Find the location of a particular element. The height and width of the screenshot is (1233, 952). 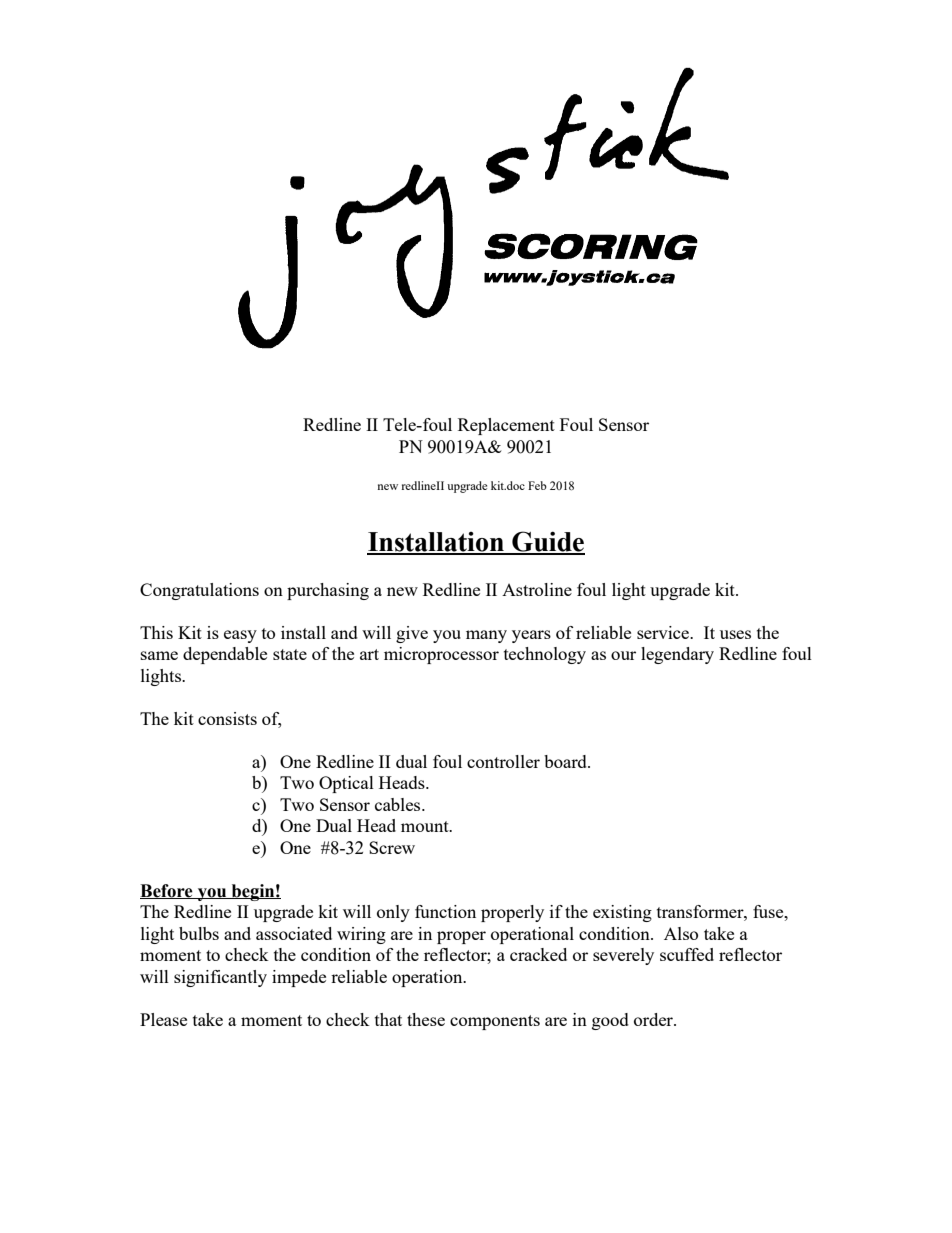

Guide is located at coordinates (547, 542).
